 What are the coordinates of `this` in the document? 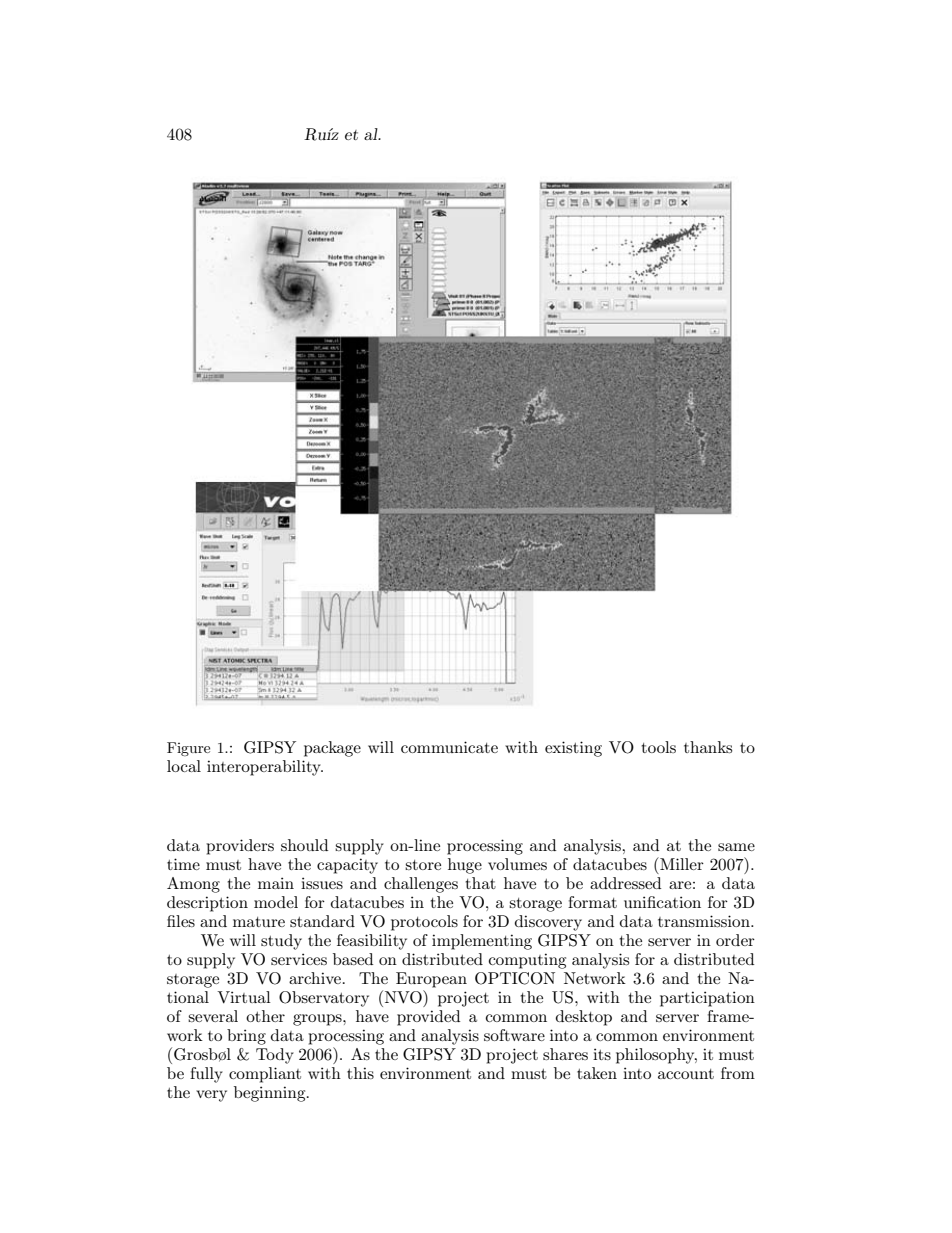 It's located at (360, 1073).
